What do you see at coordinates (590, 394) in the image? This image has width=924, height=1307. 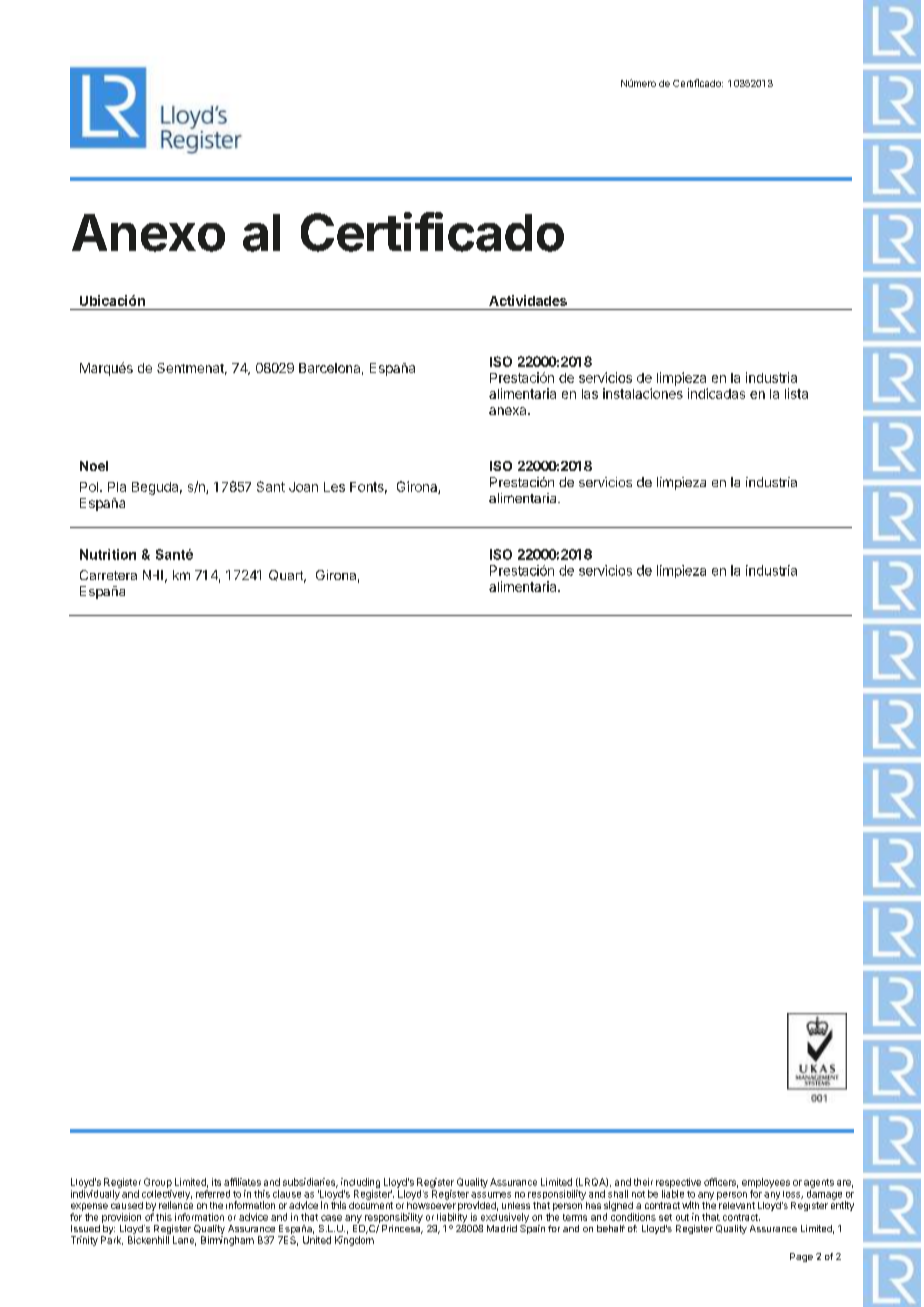 I see `las` at bounding box center [590, 394].
